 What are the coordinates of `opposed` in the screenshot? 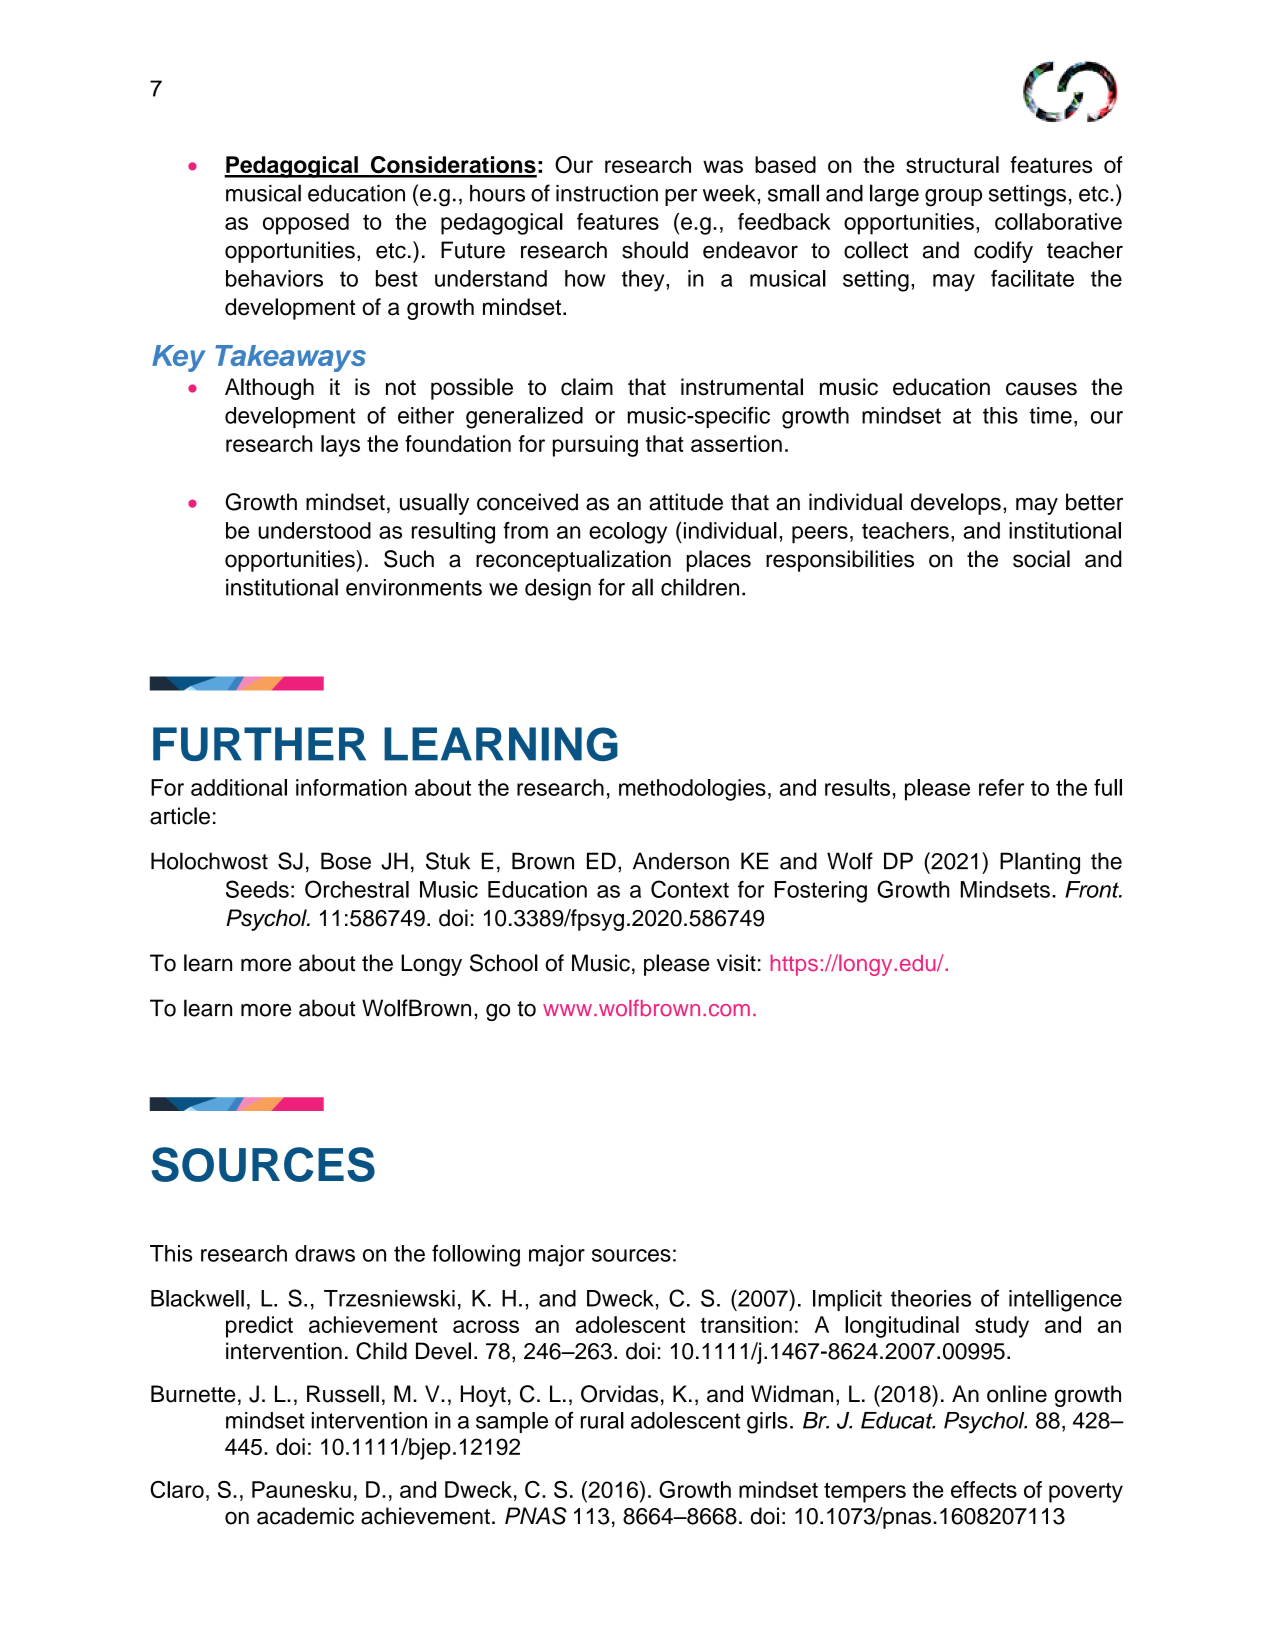 It's located at (306, 224).
